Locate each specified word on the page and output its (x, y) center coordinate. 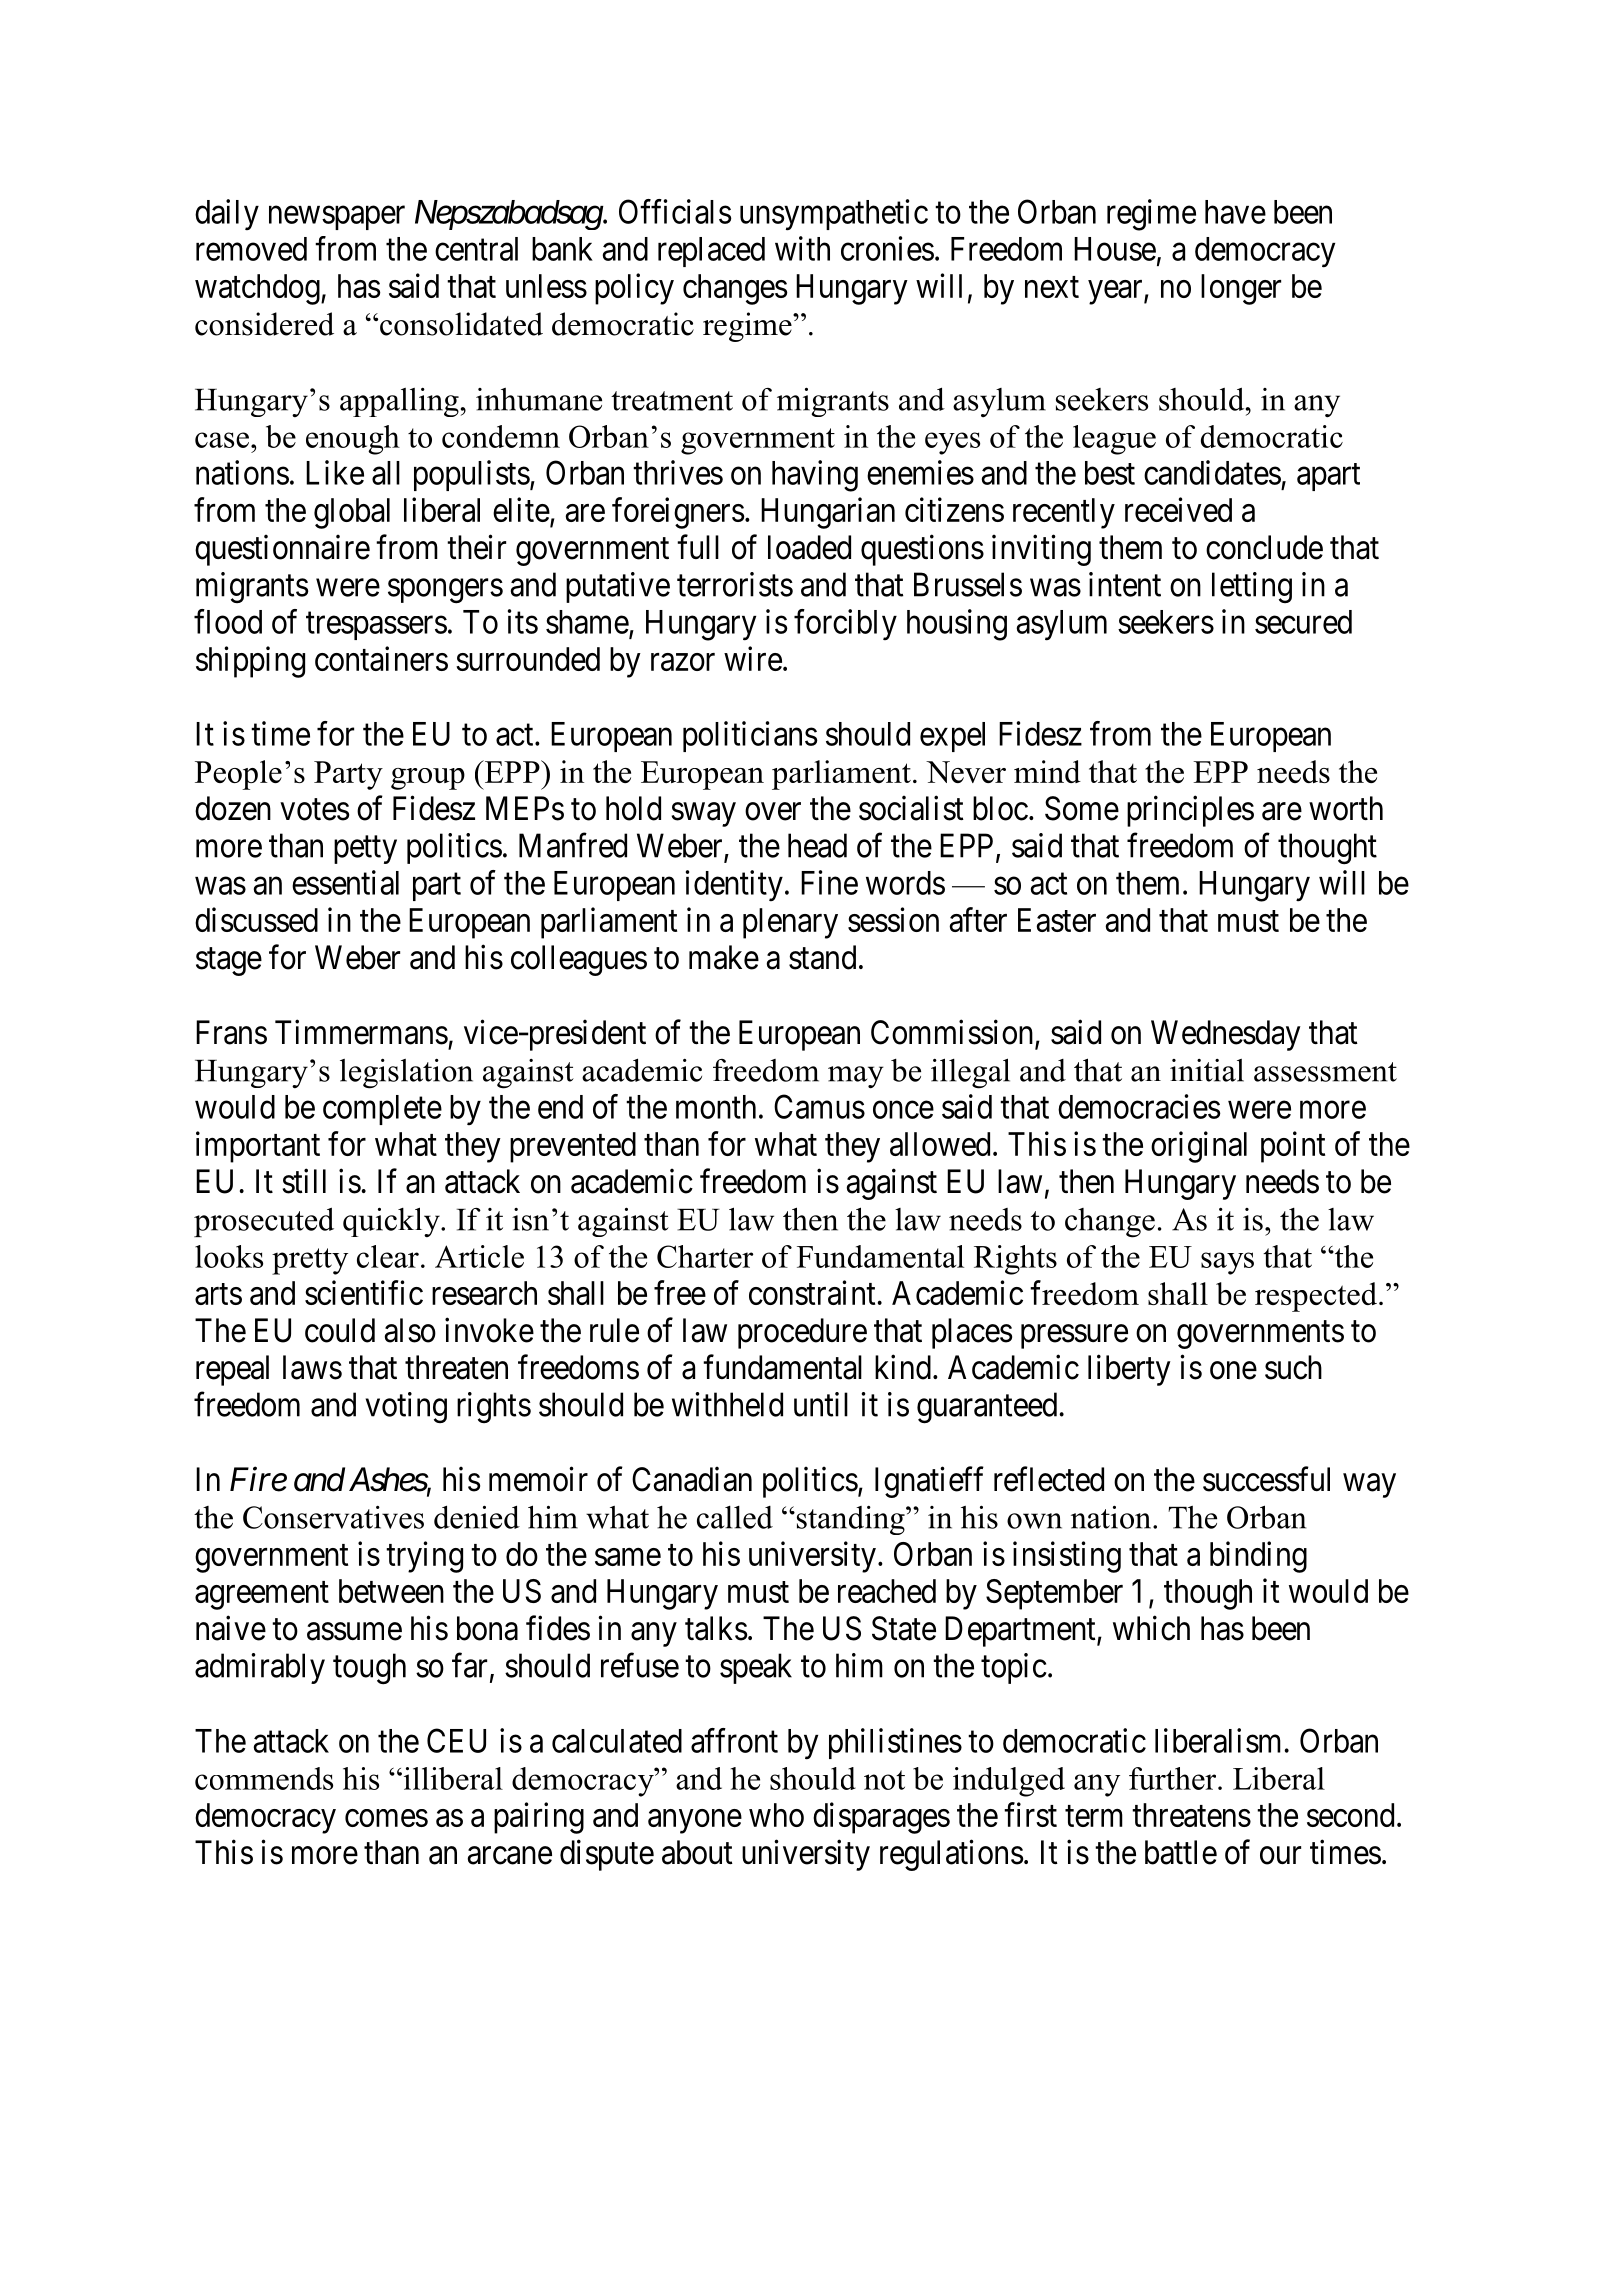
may (856, 1077)
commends (264, 1778)
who (776, 1815)
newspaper (337, 218)
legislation (406, 1074)
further (1174, 1778)
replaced (711, 252)
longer (1241, 289)
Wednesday (1226, 1035)
